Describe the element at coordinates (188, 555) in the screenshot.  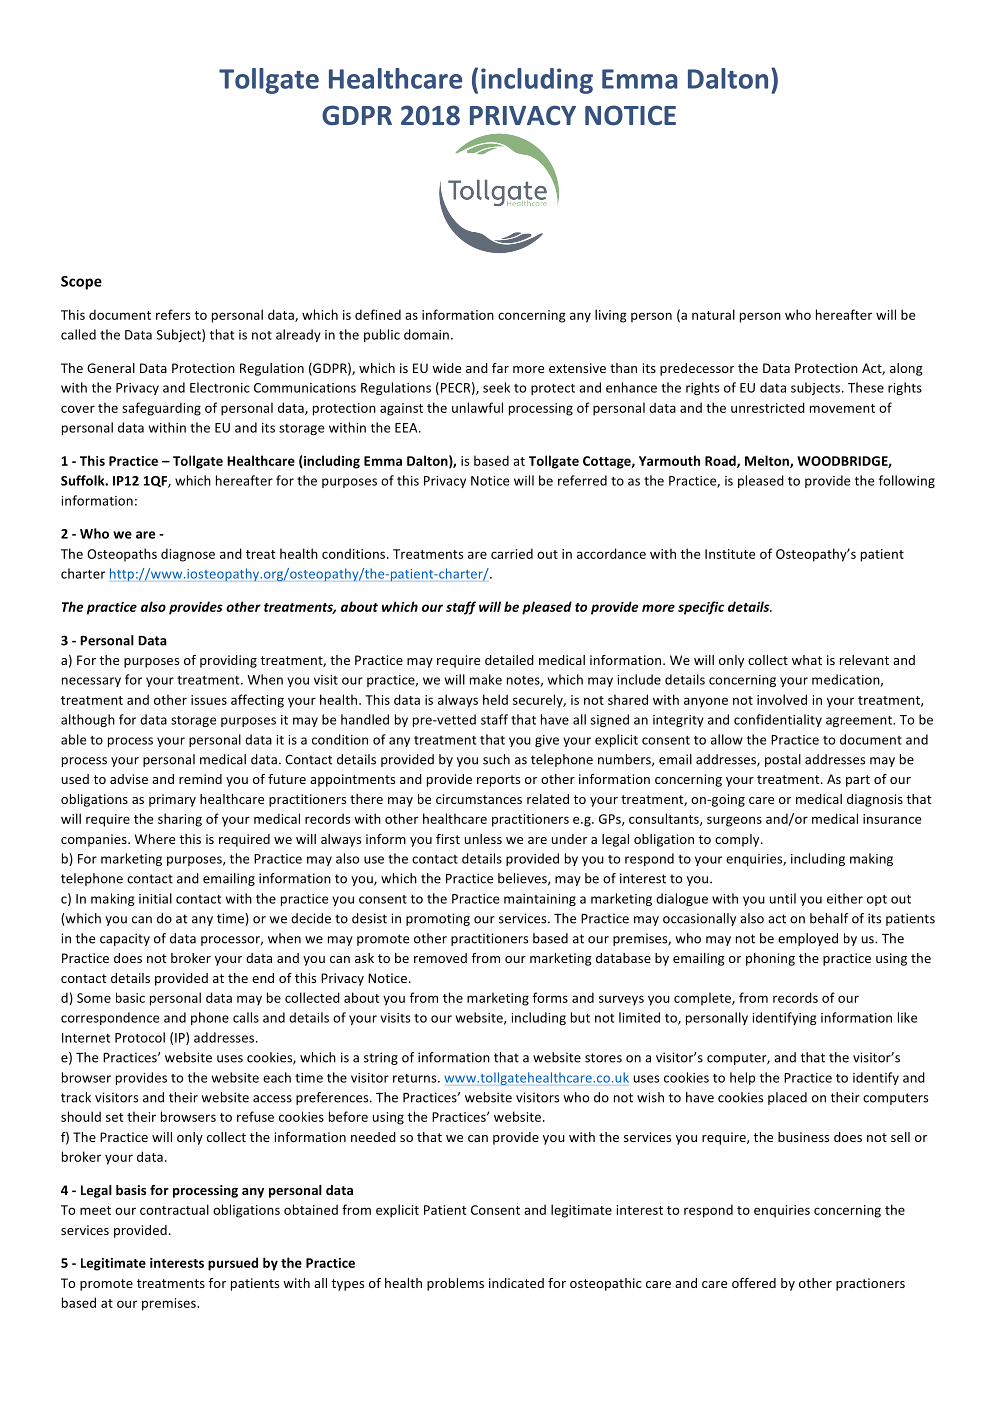
I see `diagnose` at that location.
